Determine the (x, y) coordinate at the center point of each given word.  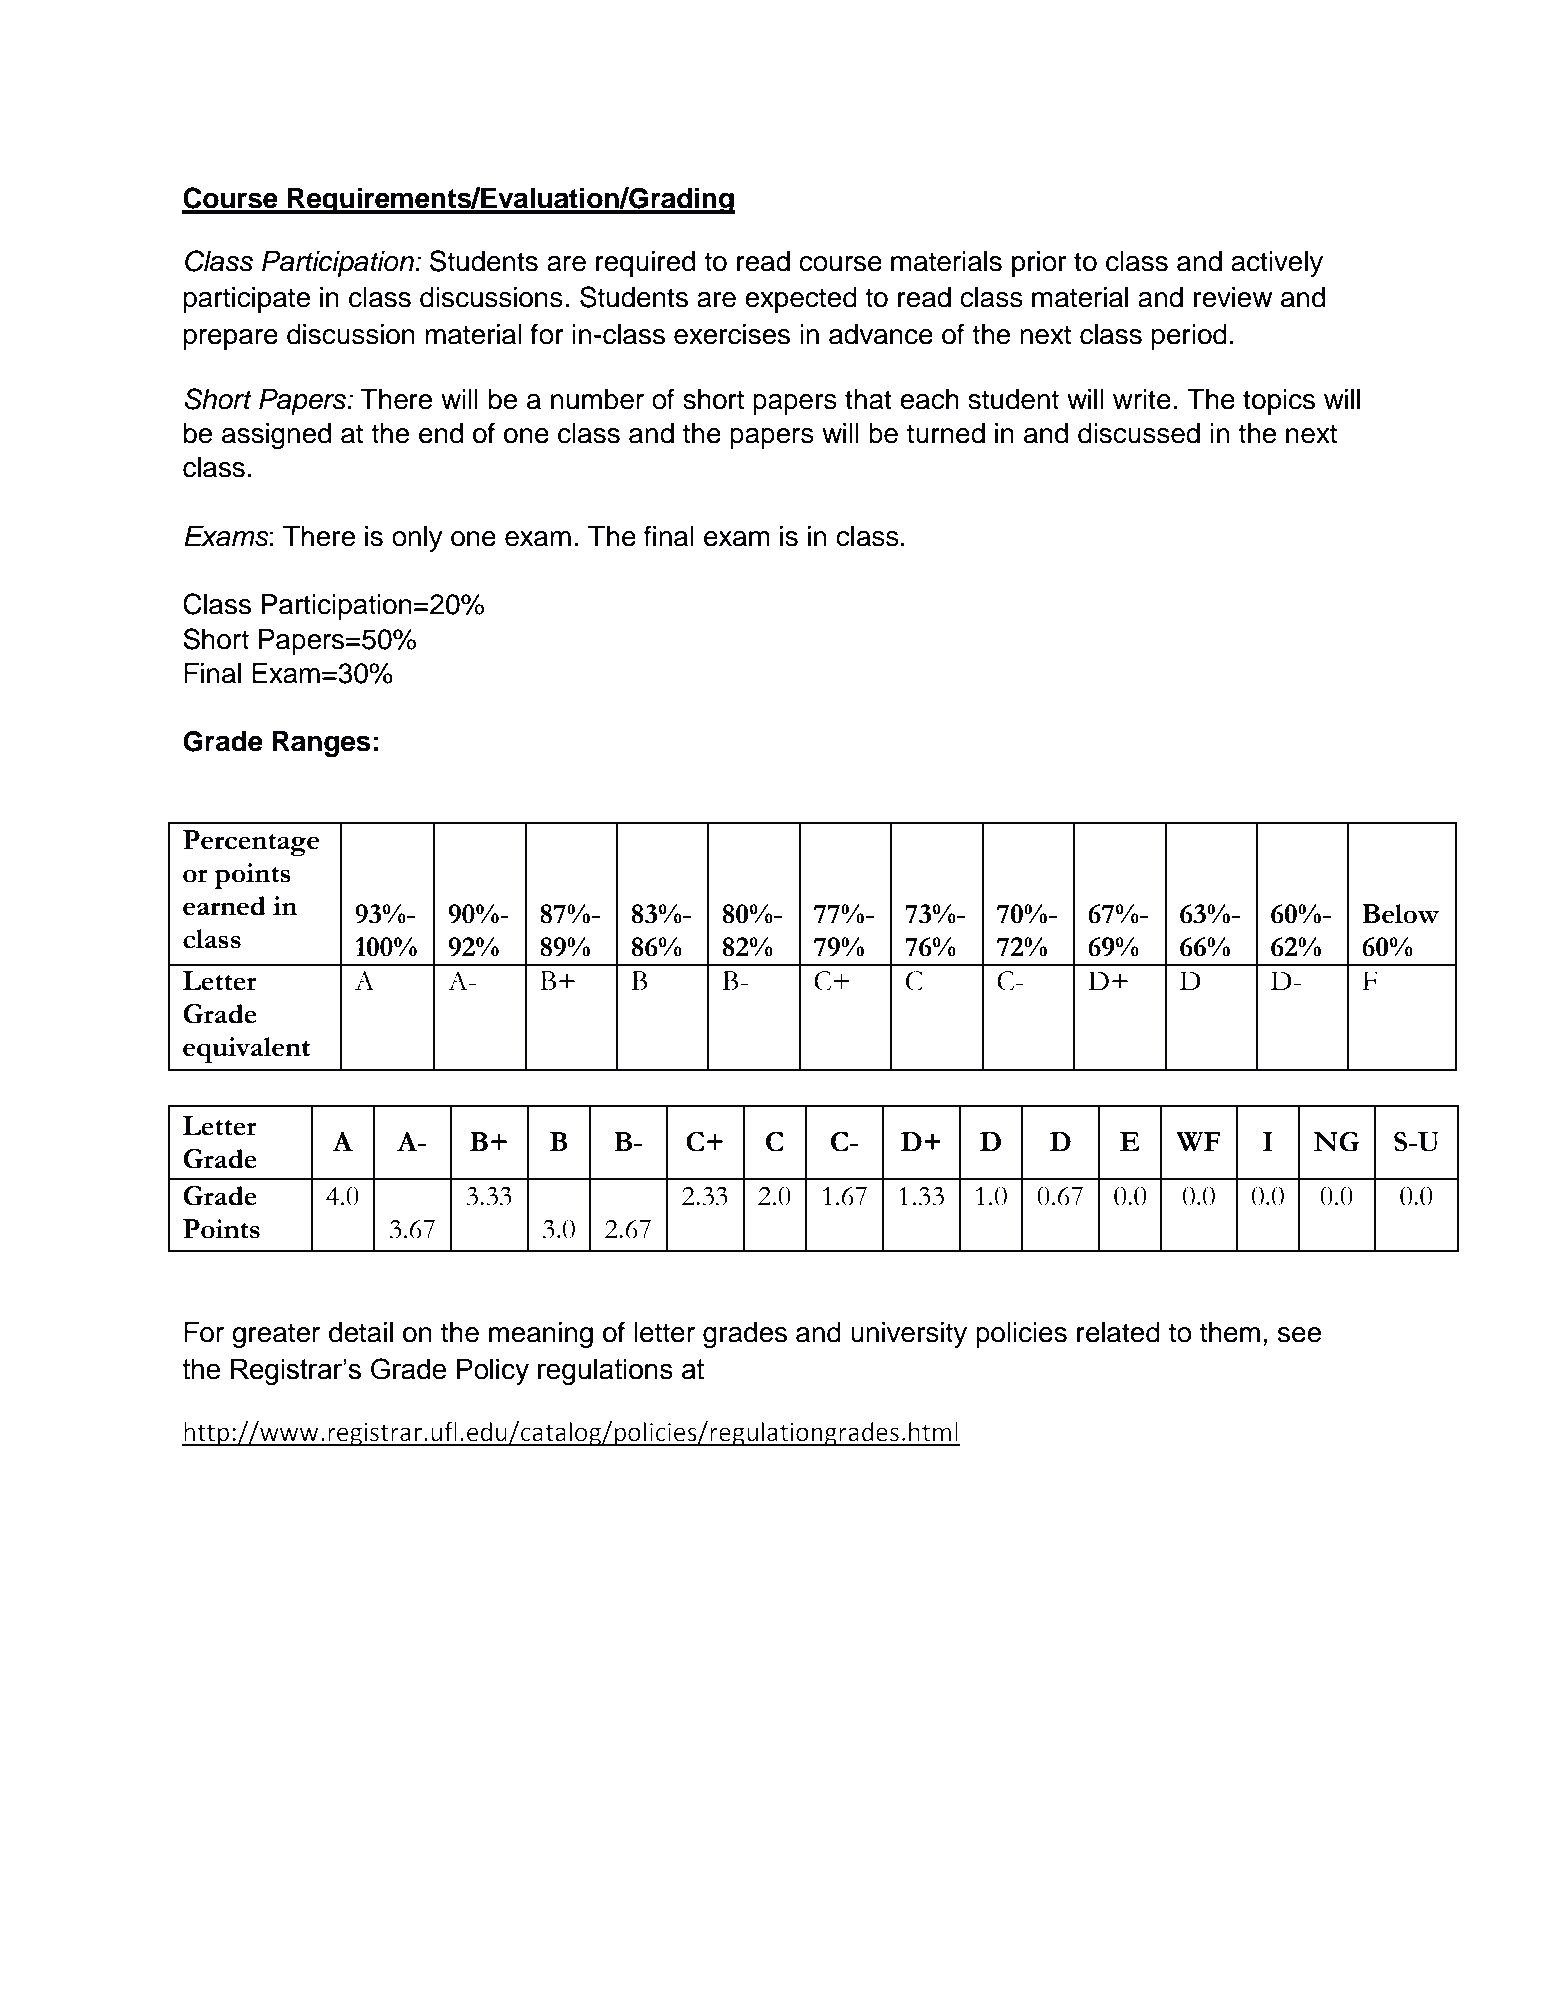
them (1230, 1332)
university (909, 1335)
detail (361, 1332)
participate (247, 300)
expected (801, 300)
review (1233, 297)
